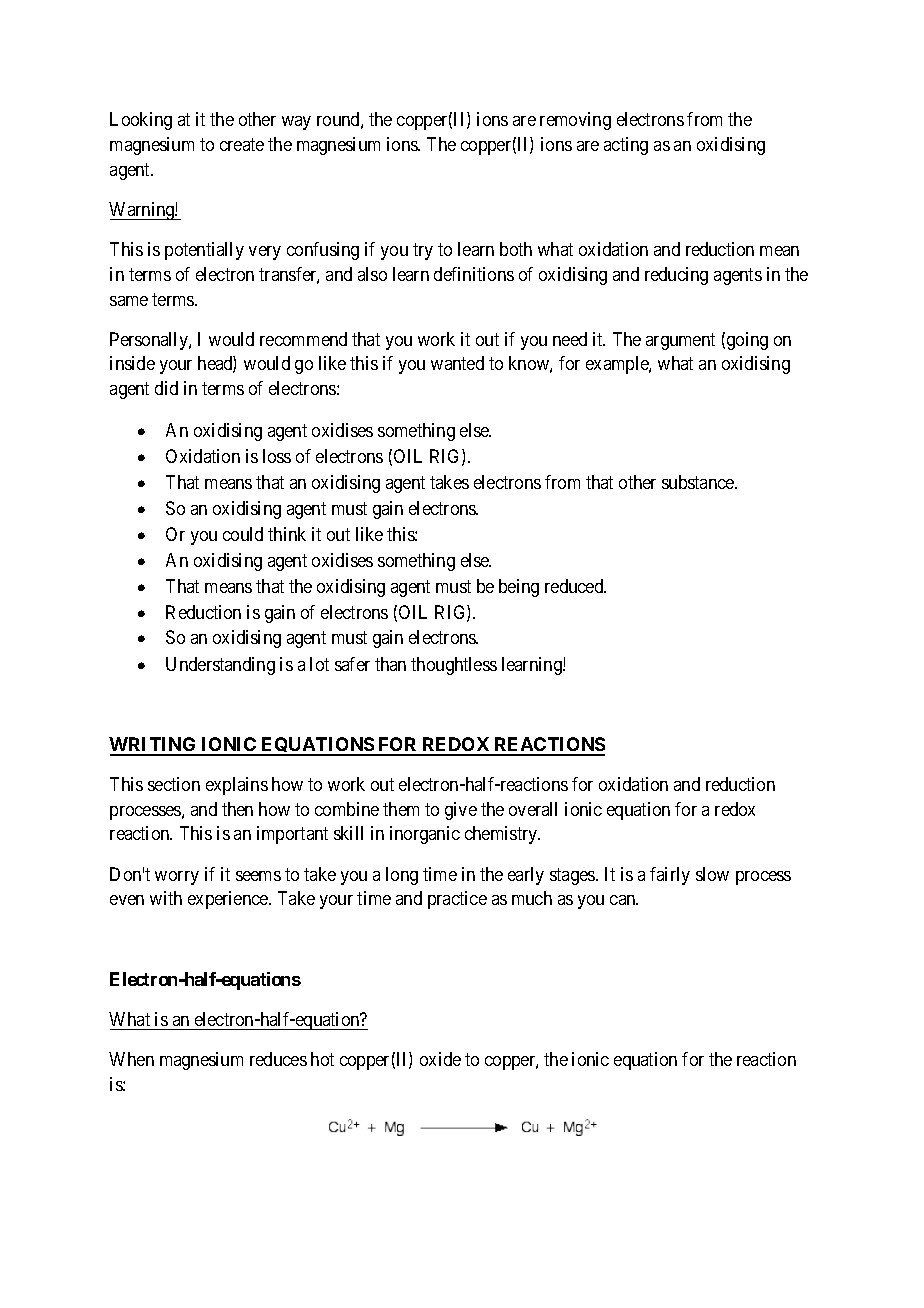 This screenshot has height=1308, width=924. Describe the element at coordinates (575, 121) in the screenshot. I see `removing` at that location.
